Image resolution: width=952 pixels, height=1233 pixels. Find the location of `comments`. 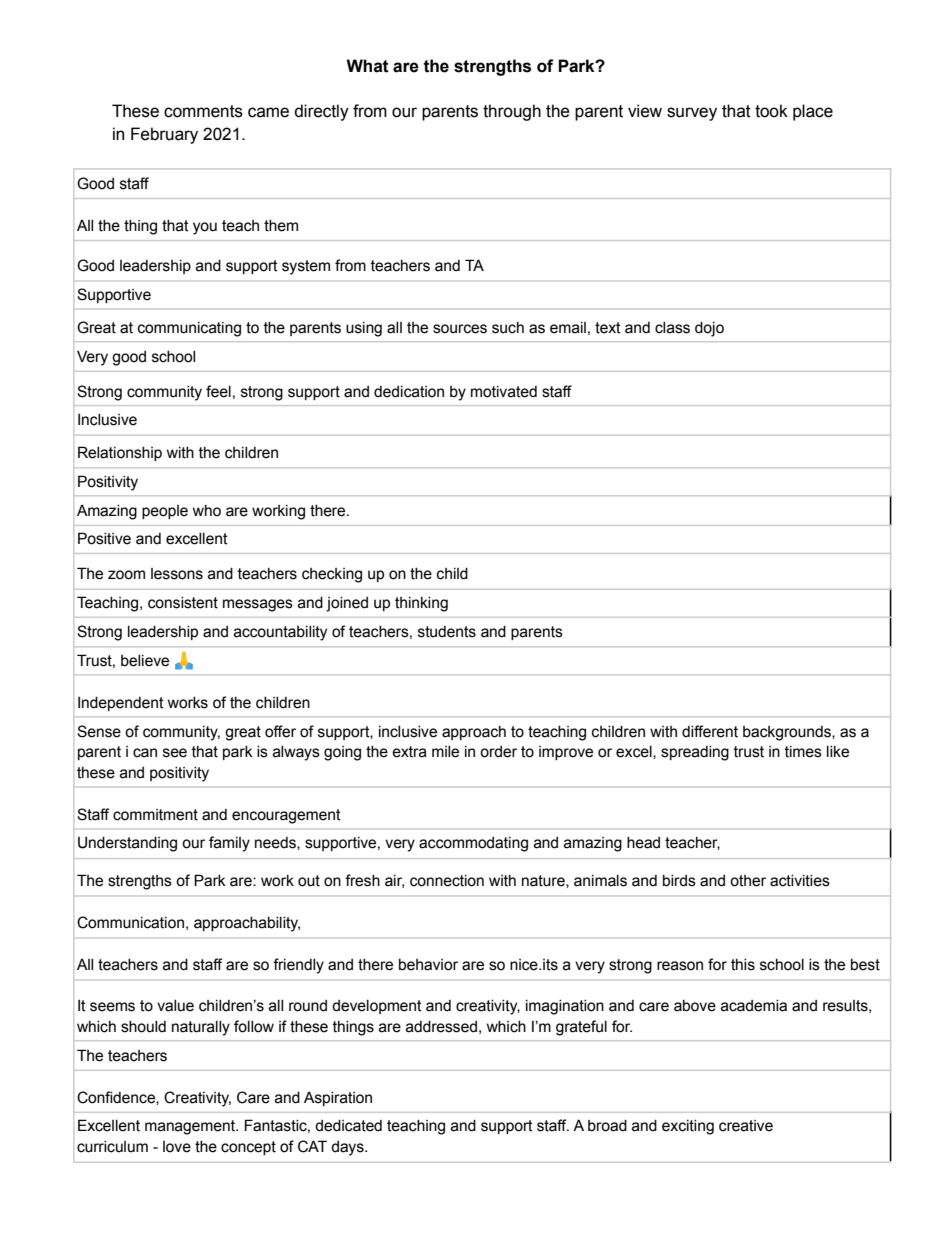

comments is located at coordinates (203, 111).
